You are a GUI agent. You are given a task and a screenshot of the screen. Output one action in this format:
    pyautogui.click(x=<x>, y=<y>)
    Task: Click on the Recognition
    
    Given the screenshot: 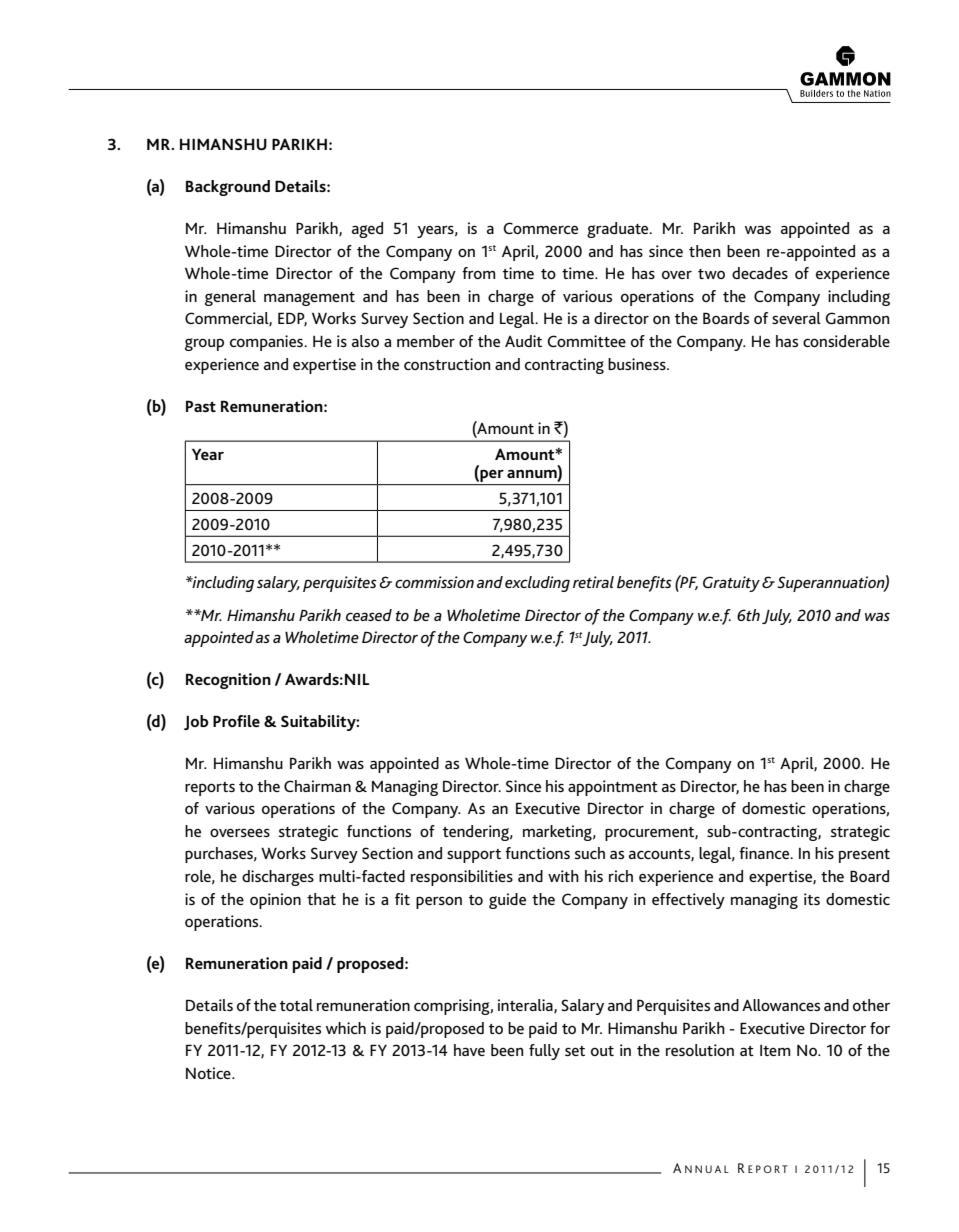 What is the action you would take?
    pyautogui.click(x=228, y=681)
